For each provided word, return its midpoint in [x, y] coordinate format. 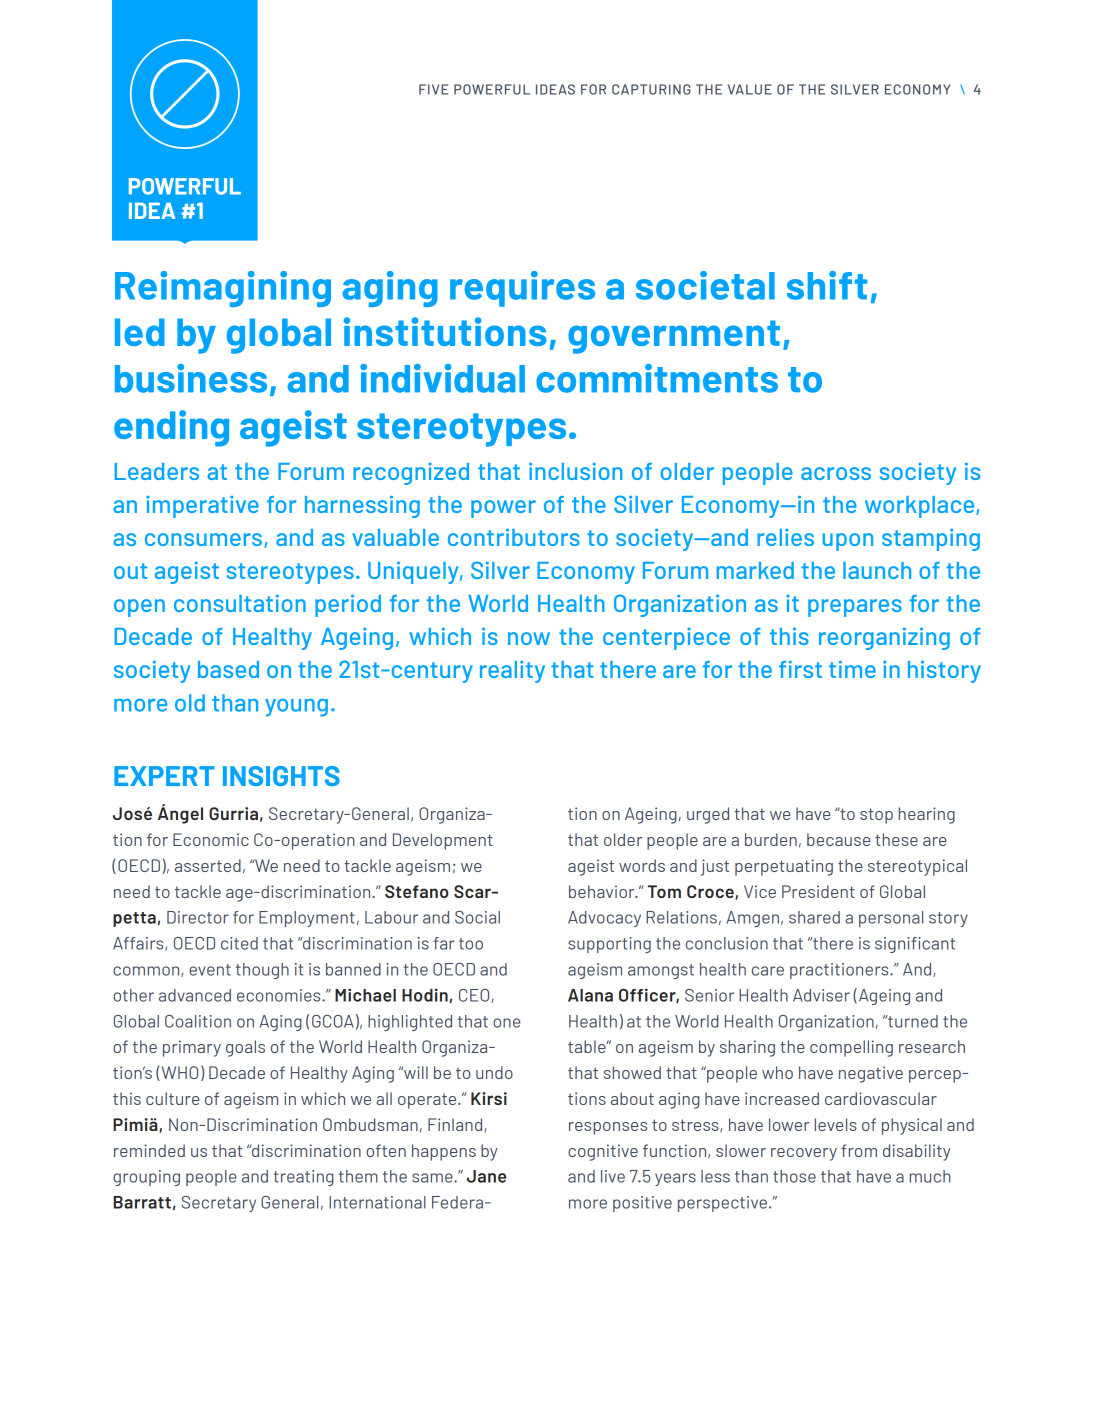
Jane [486, 1176]
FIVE [433, 89]
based [228, 669]
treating [304, 1178]
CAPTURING [651, 89]
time [852, 669]
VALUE [750, 89]
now [529, 638]
